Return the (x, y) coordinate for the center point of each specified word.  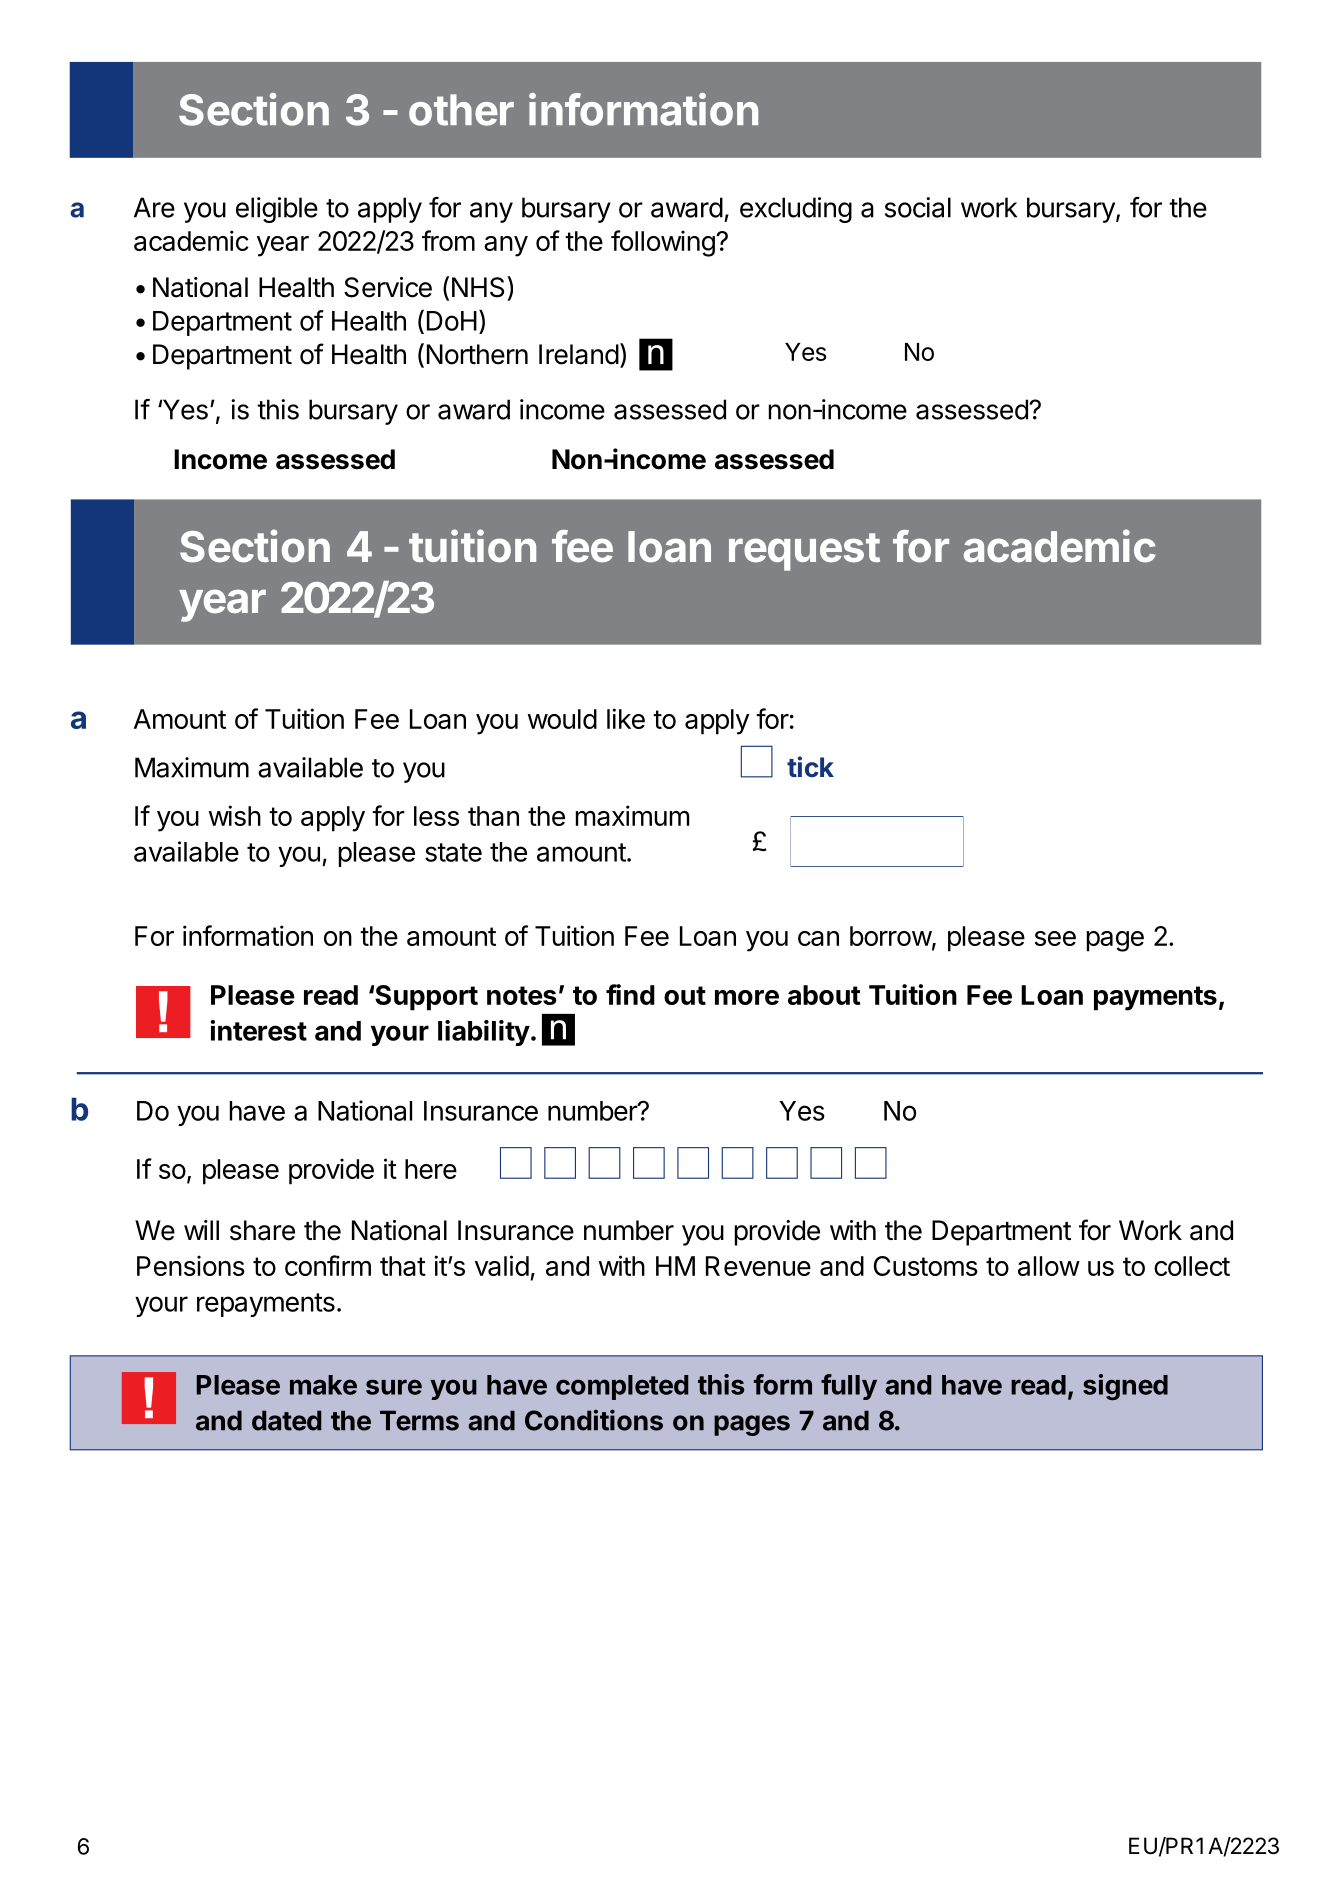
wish (235, 815)
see (1055, 938)
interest (259, 1030)
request (804, 552)
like (626, 718)
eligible (277, 210)
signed (1125, 1387)
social (918, 207)
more (747, 997)
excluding (796, 210)
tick (810, 766)
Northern (477, 354)
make (323, 1385)
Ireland (579, 354)
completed (622, 1387)
